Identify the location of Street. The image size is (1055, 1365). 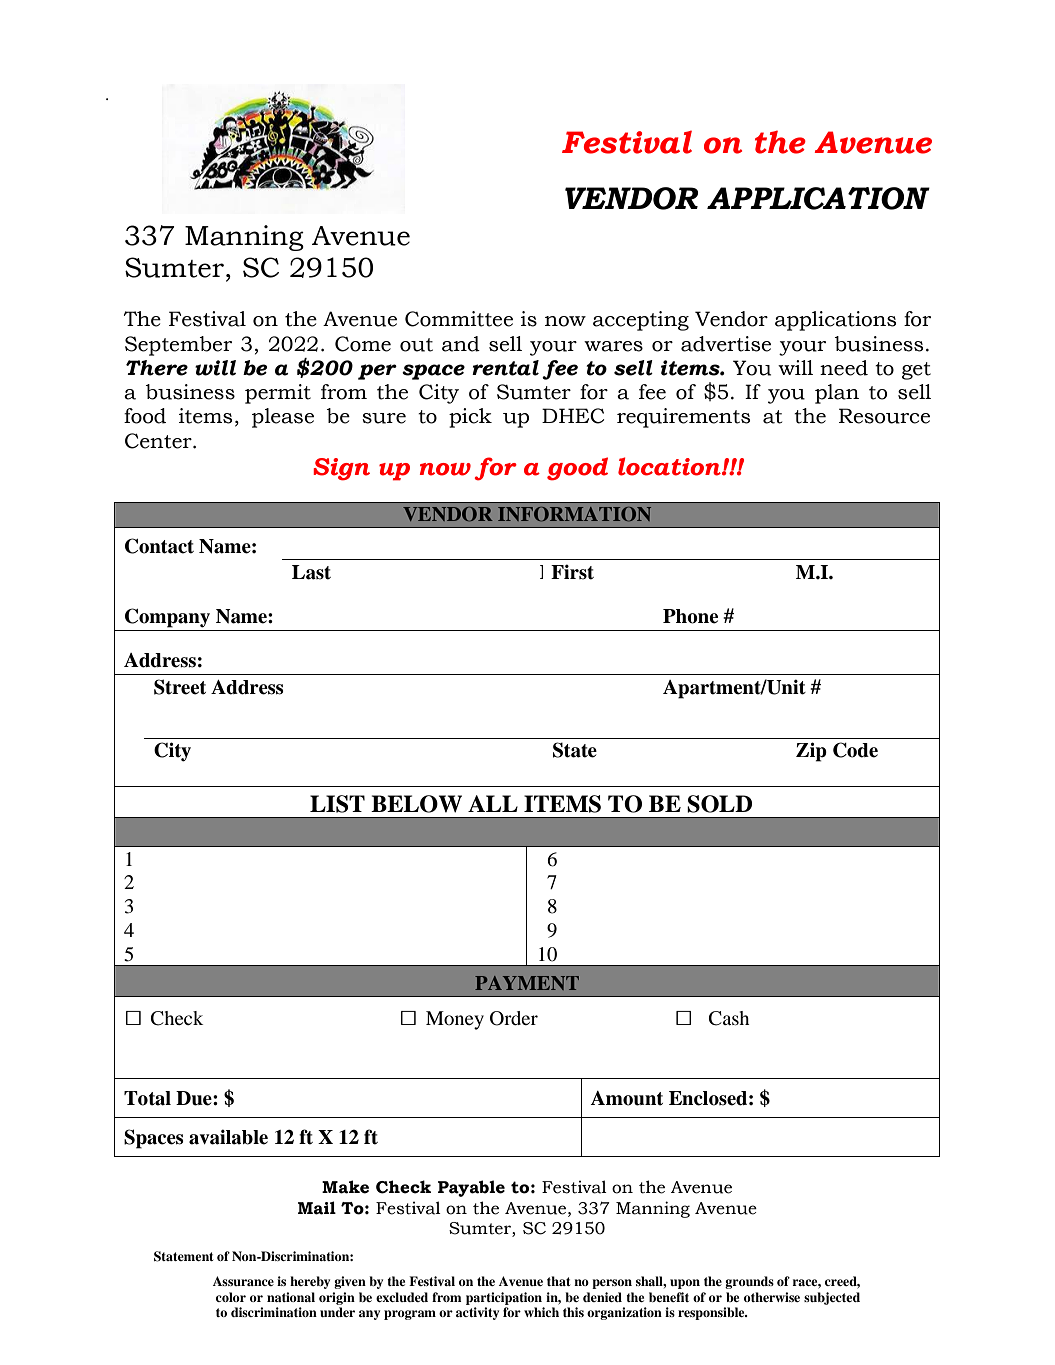
(180, 687).
